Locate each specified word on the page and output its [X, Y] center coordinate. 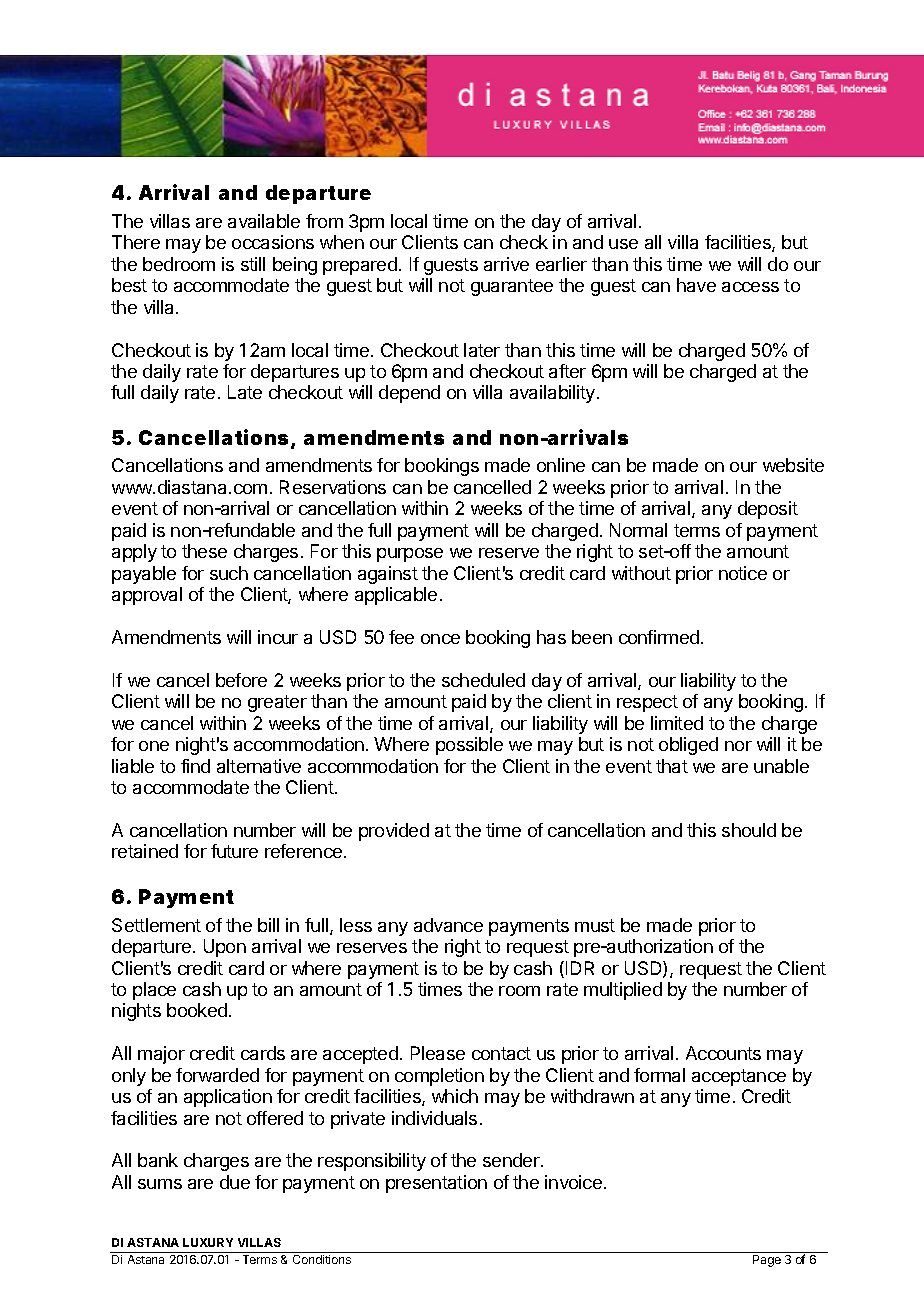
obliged [688, 746]
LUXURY [208, 1242]
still [253, 264]
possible [469, 746]
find [195, 766]
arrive [506, 264]
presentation [436, 1184]
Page [767, 1261]
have [696, 285]
